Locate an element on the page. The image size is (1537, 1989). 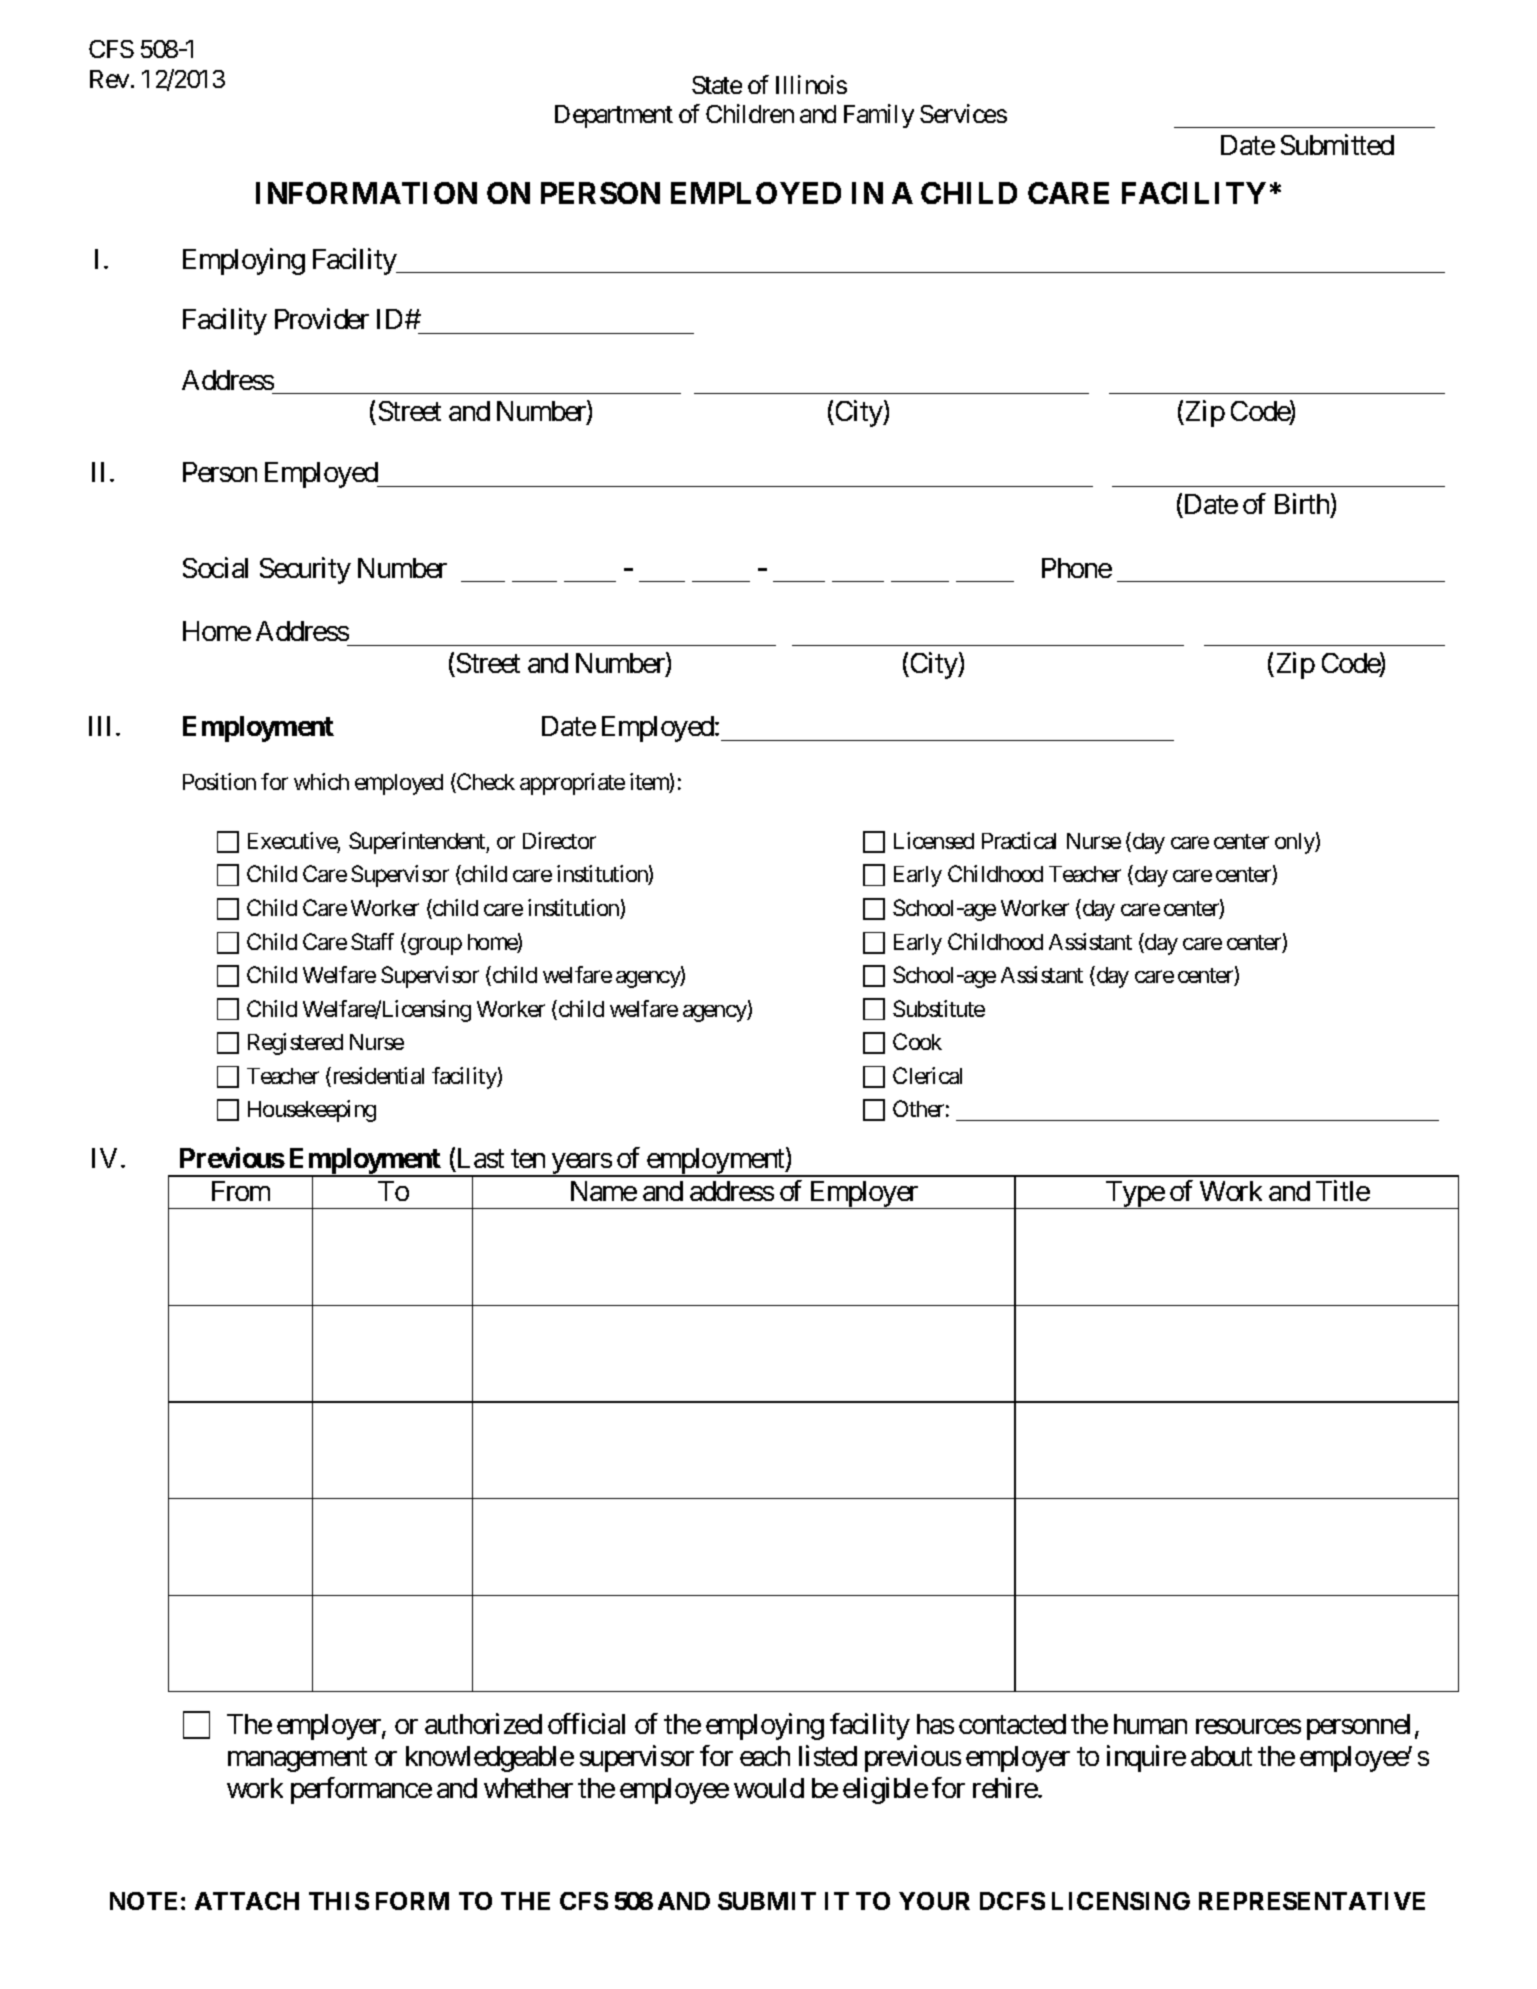
State is located at coordinates (717, 85).
